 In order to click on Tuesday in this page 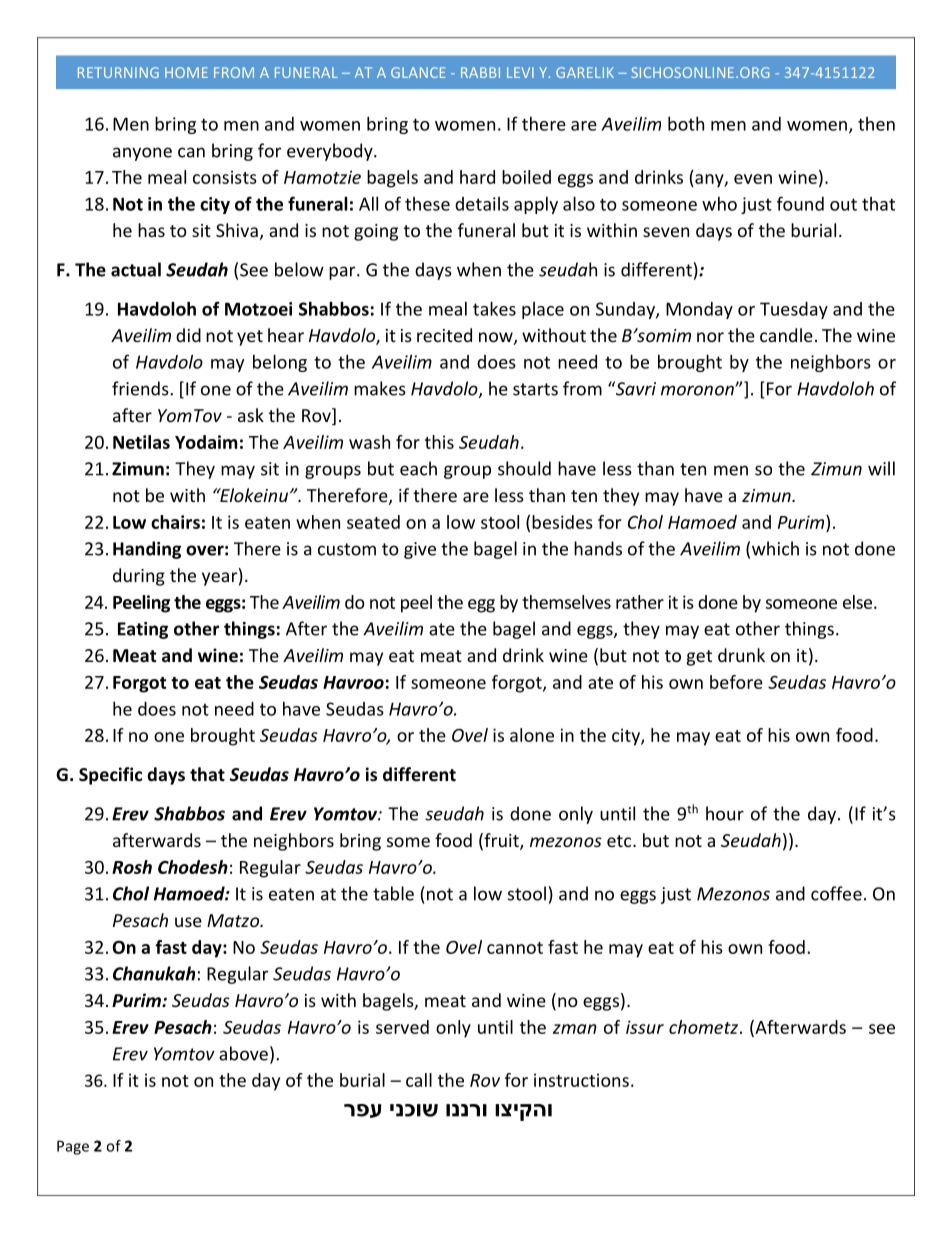, I will do `click(794, 310)`.
